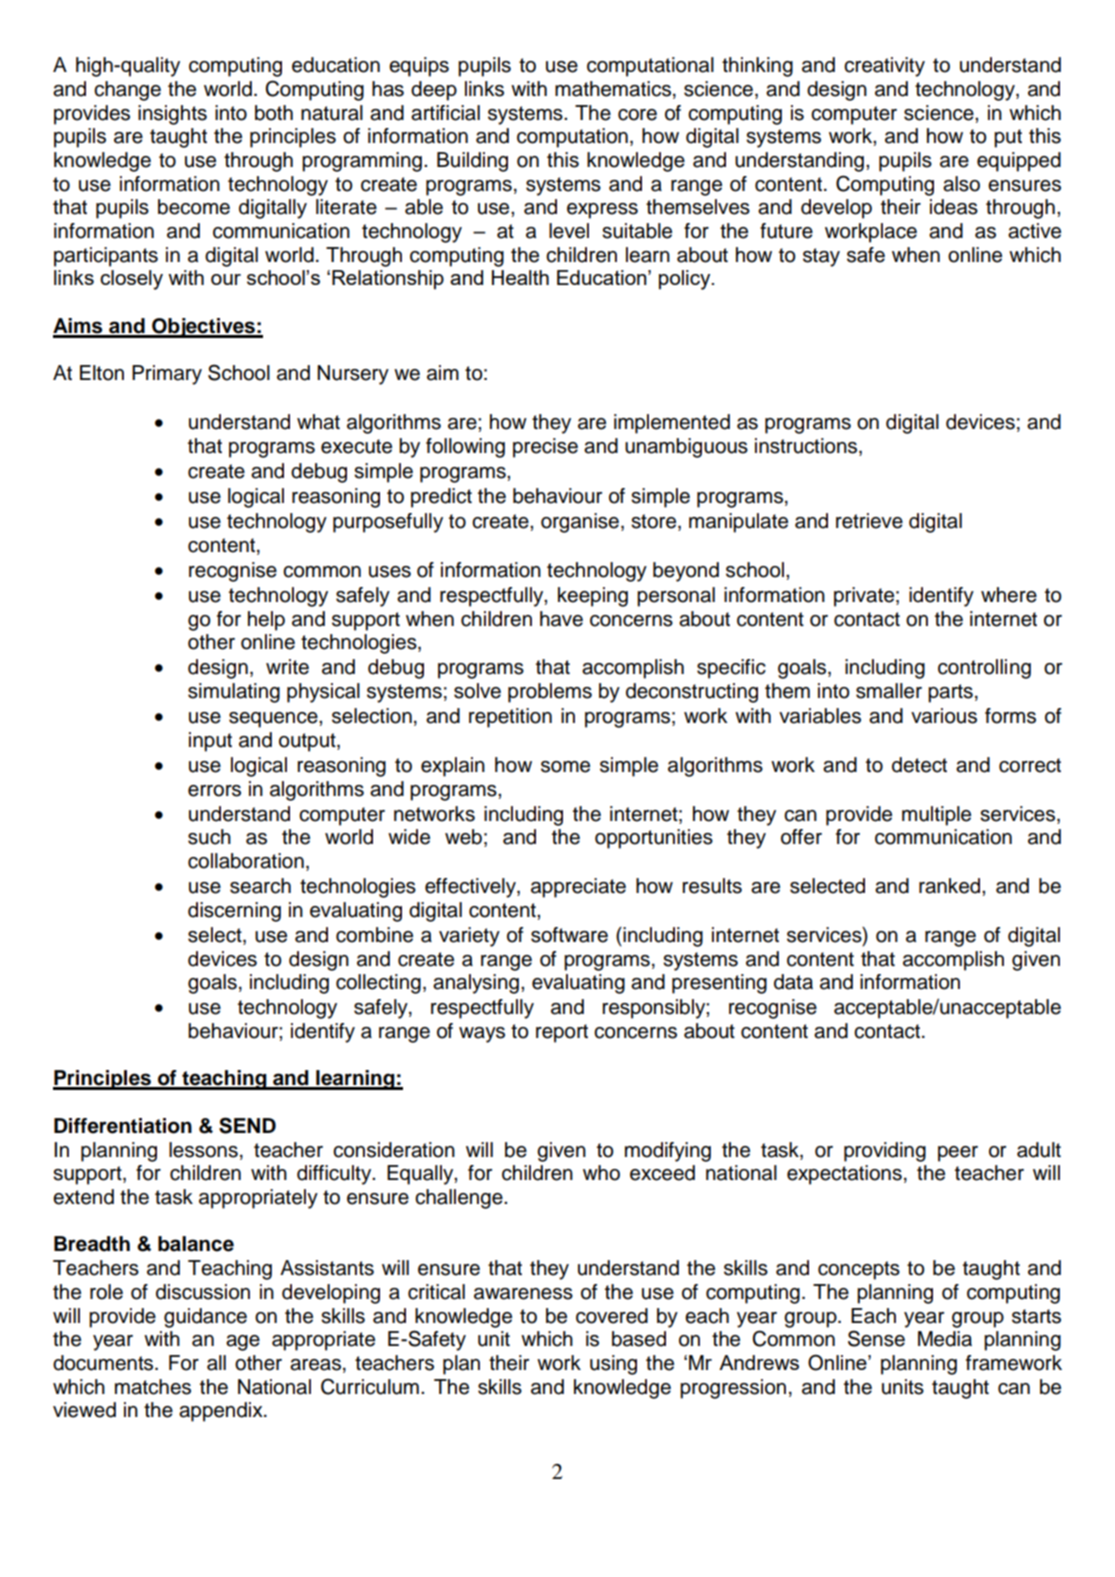 This screenshot has height=1577, width=1115. Describe the element at coordinates (565, 767) in the screenshot. I see `some` at that location.
